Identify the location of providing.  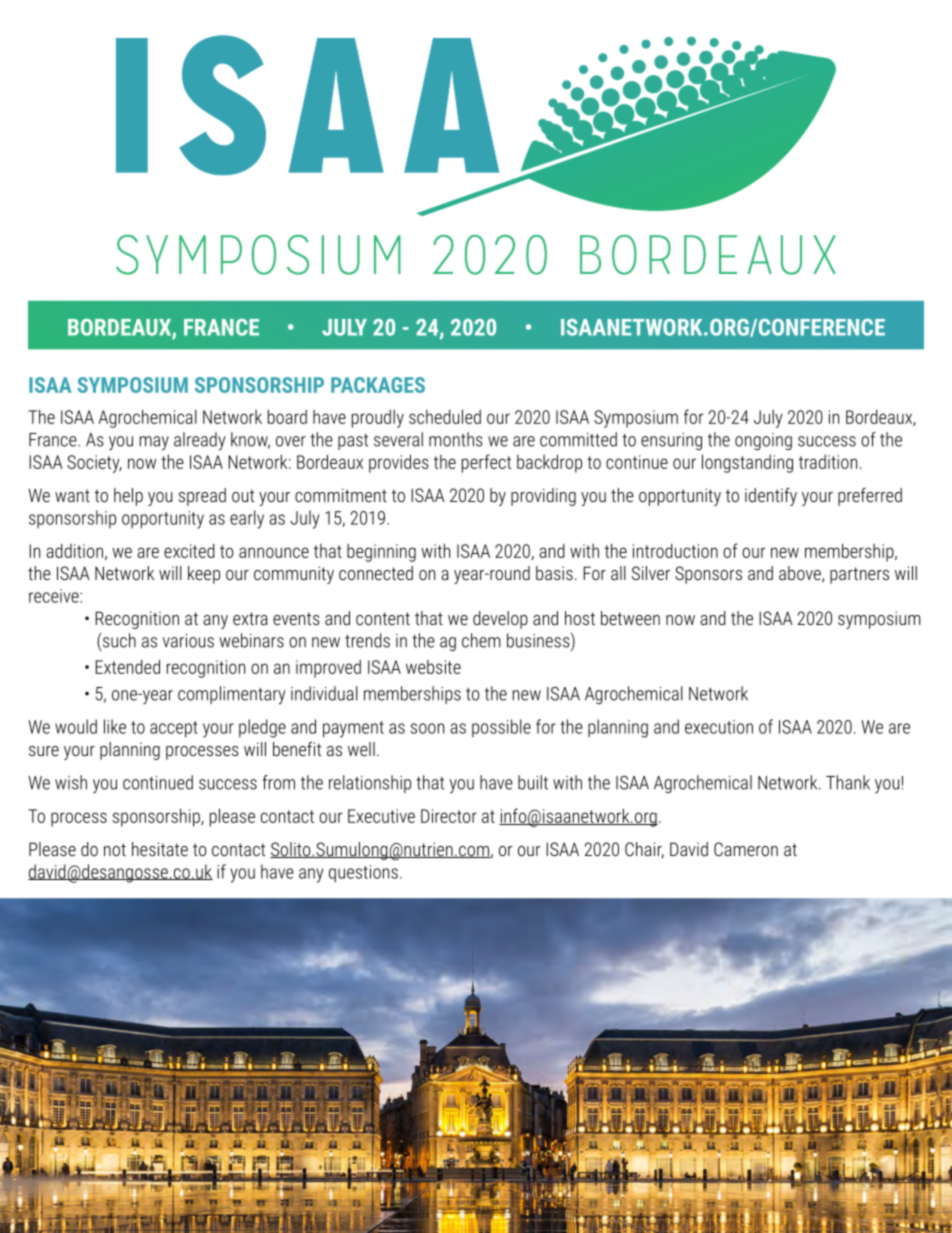
(543, 497).
